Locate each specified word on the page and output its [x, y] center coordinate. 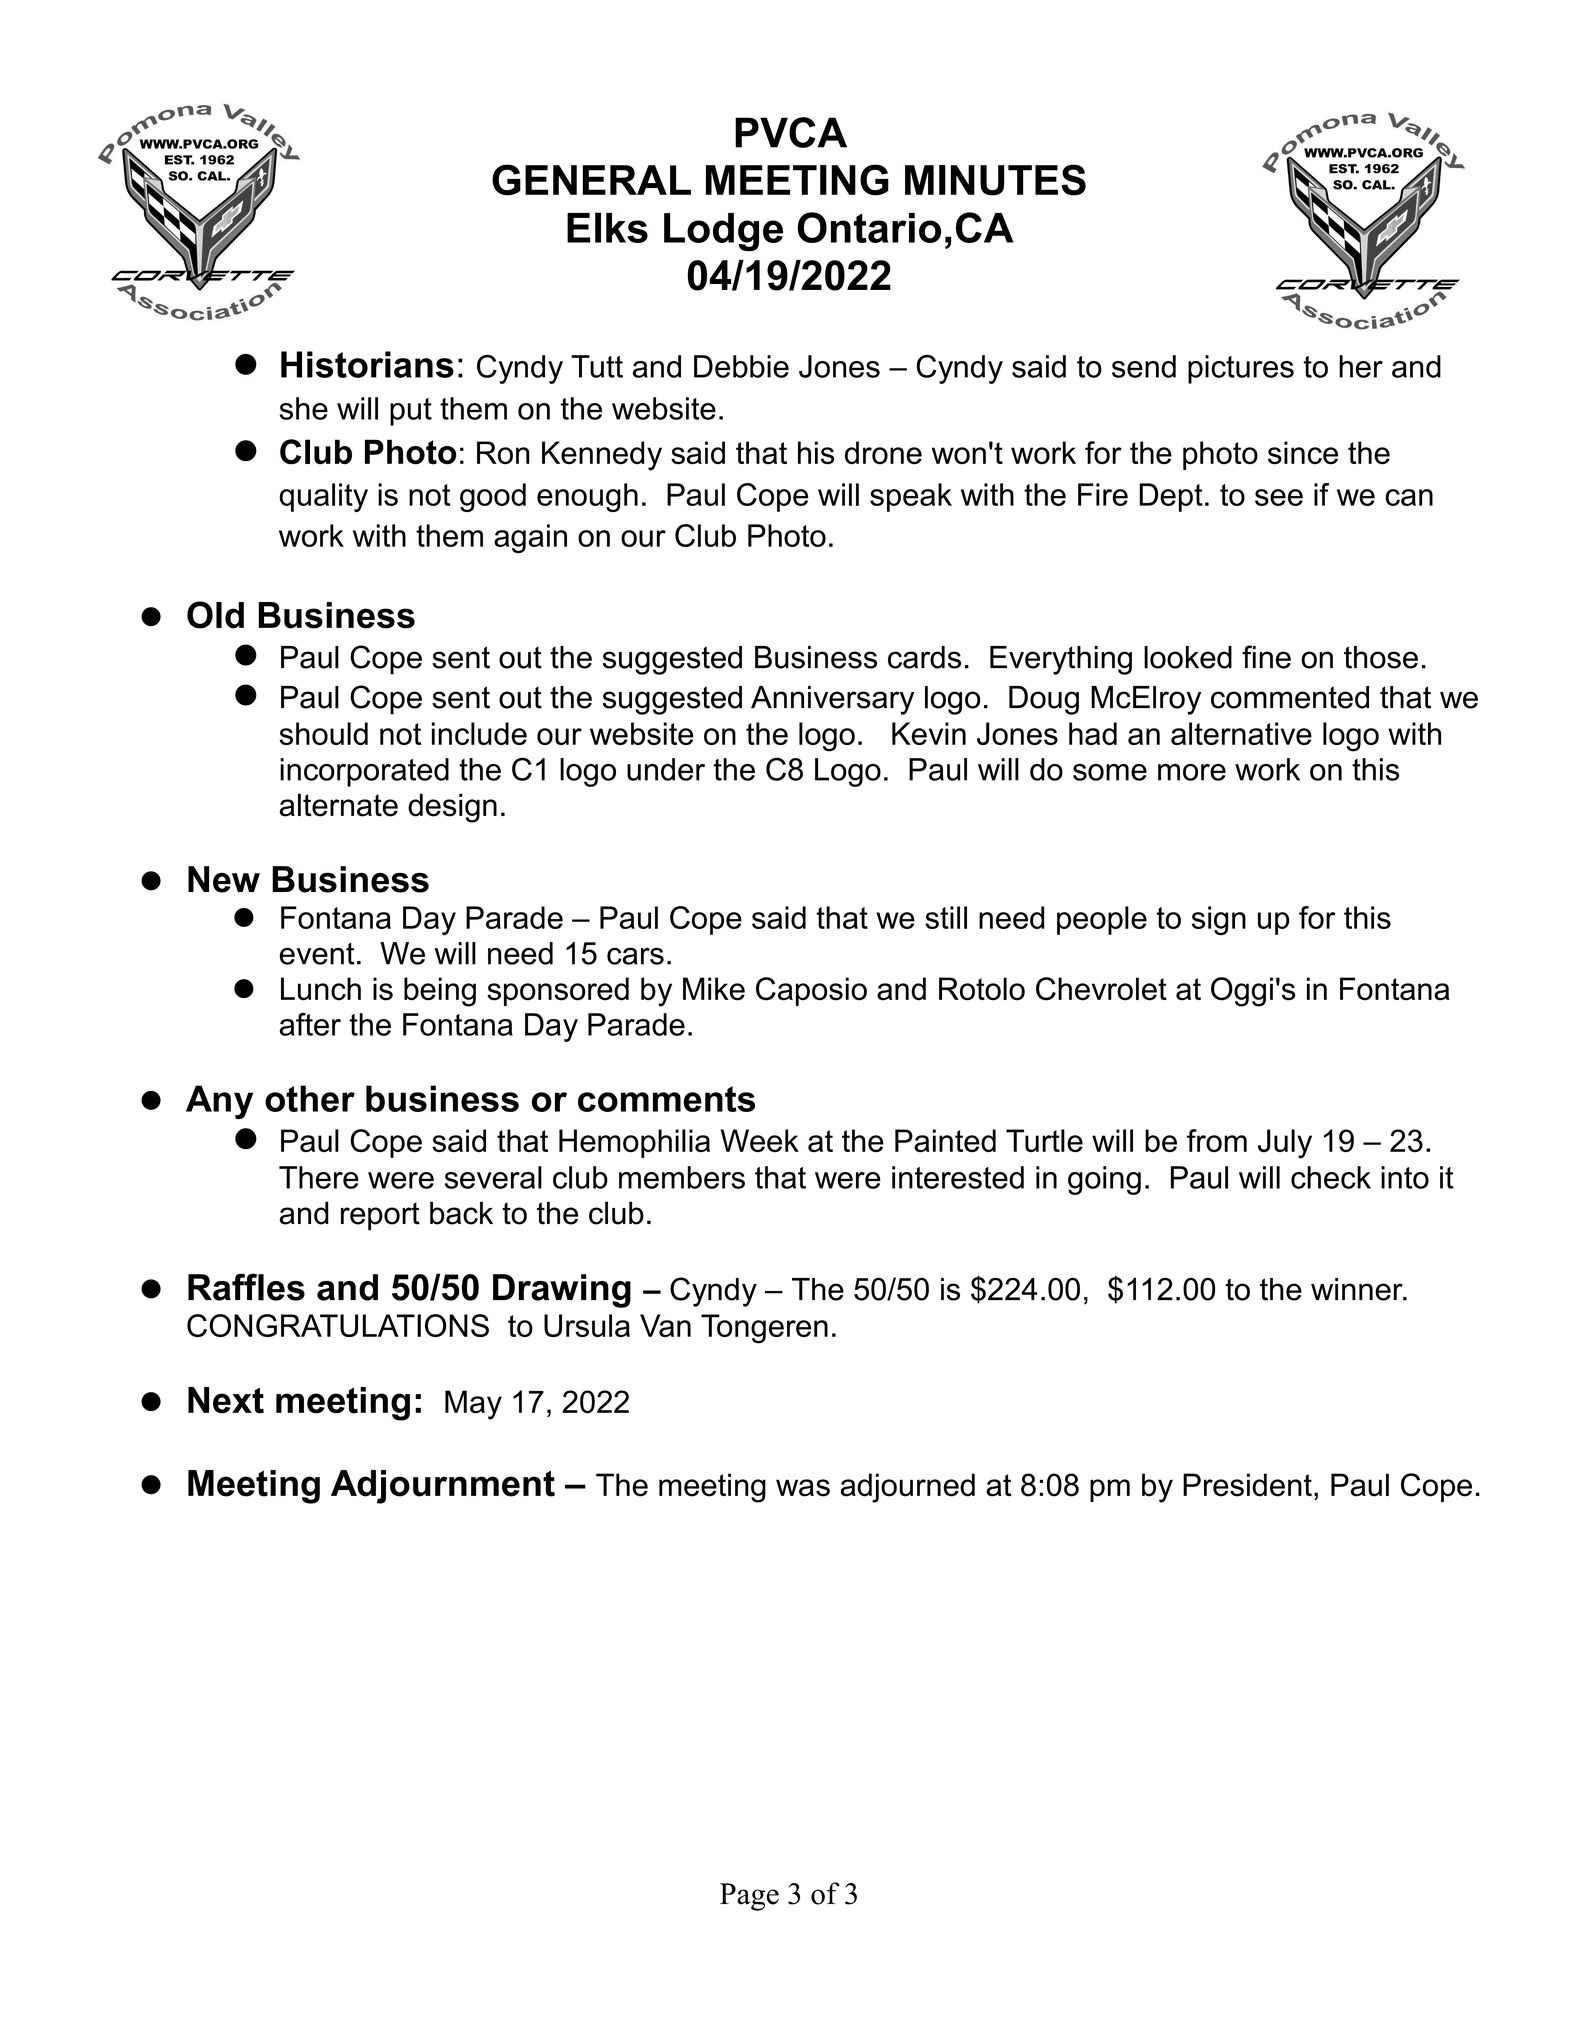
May [473, 1405]
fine [1266, 657]
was [803, 1488]
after [310, 1024]
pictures [1241, 369]
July [1285, 1144]
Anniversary [833, 700]
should [323, 733]
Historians [367, 364]
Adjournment [443, 1487]
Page [749, 1897]
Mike [714, 989]
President [1247, 1485]
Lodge [723, 232]
